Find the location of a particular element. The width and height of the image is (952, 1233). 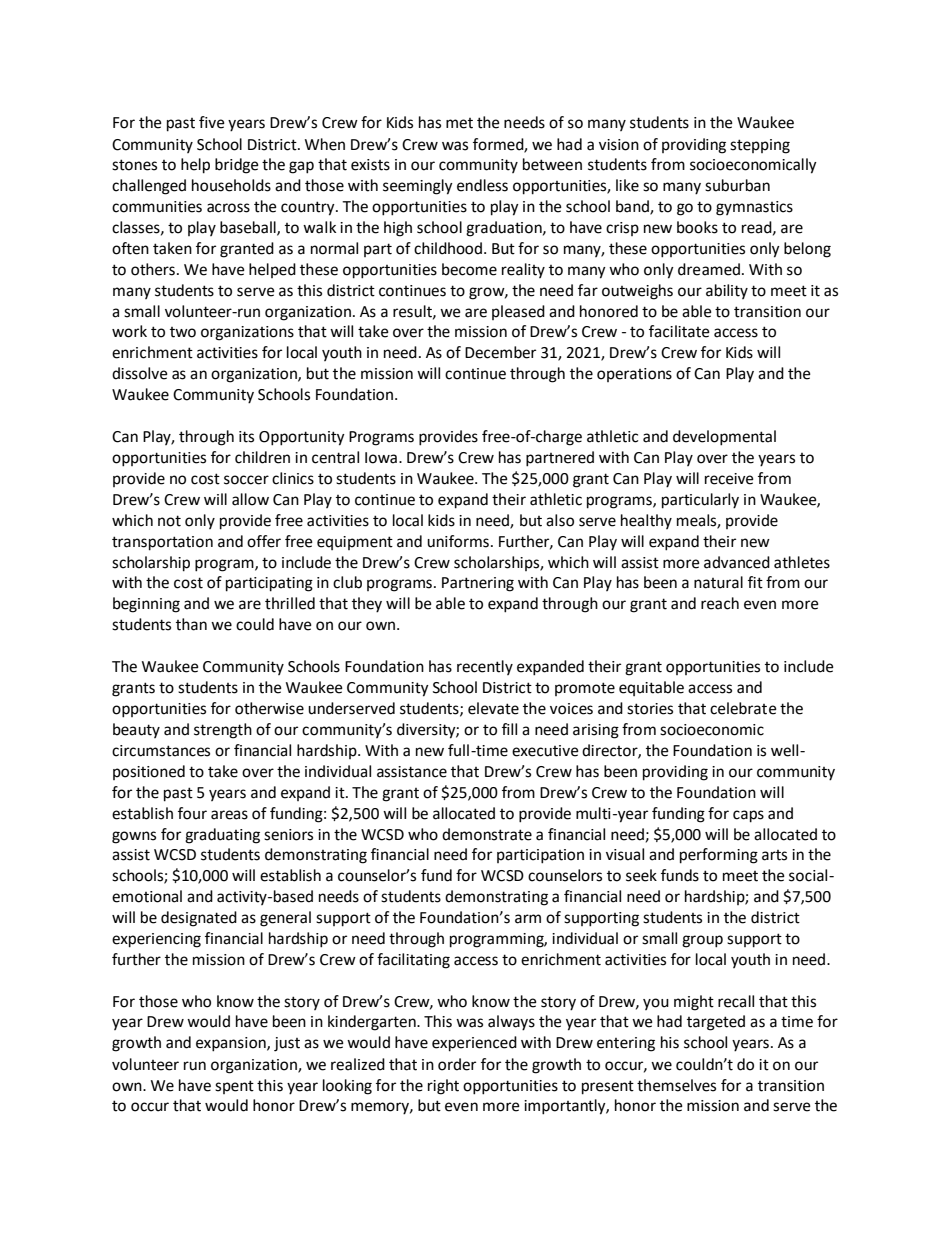

met is located at coordinates (459, 123).
